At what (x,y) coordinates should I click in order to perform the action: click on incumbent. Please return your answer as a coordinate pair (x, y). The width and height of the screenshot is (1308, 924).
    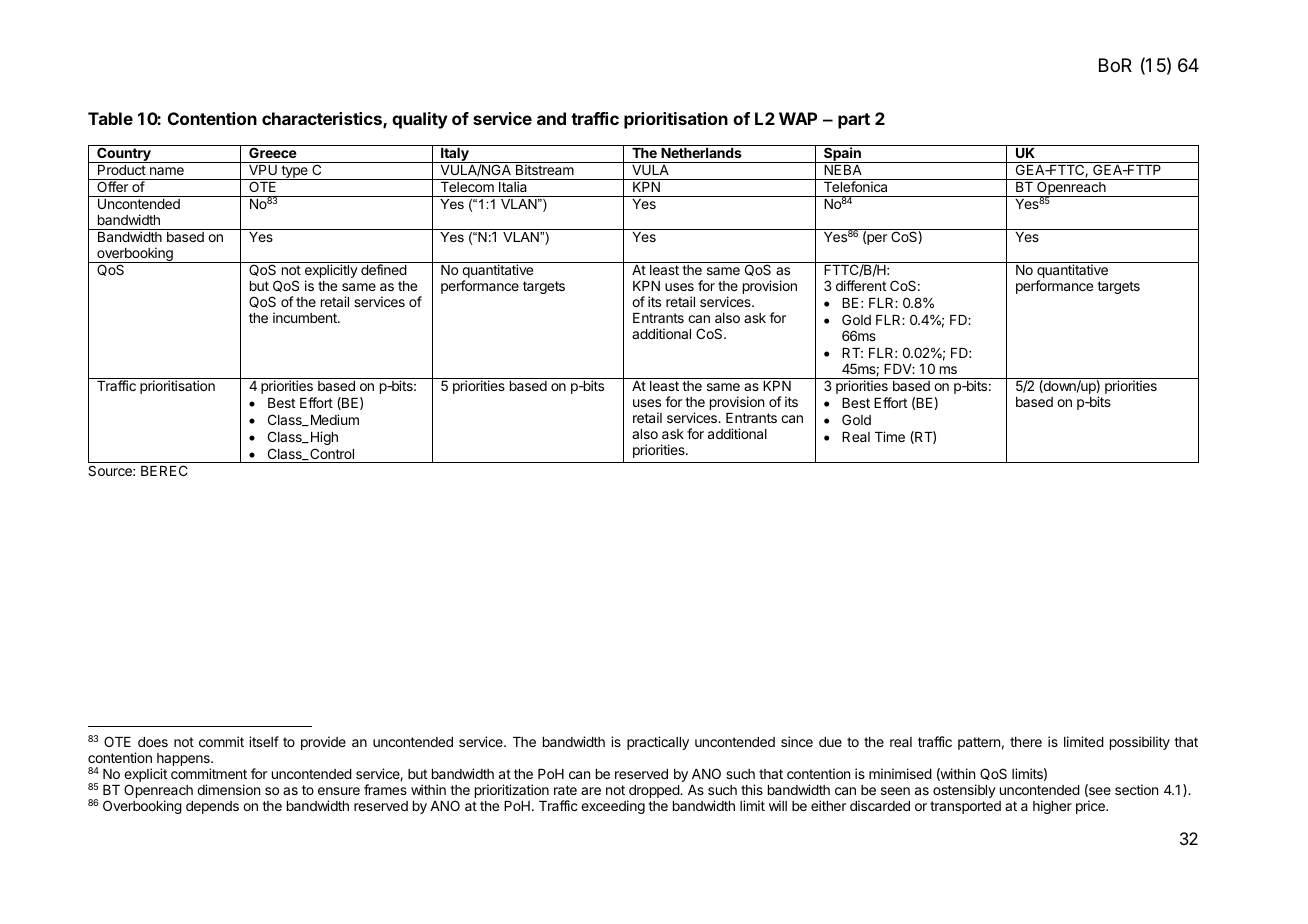
    Looking at the image, I should click on (306, 317).
